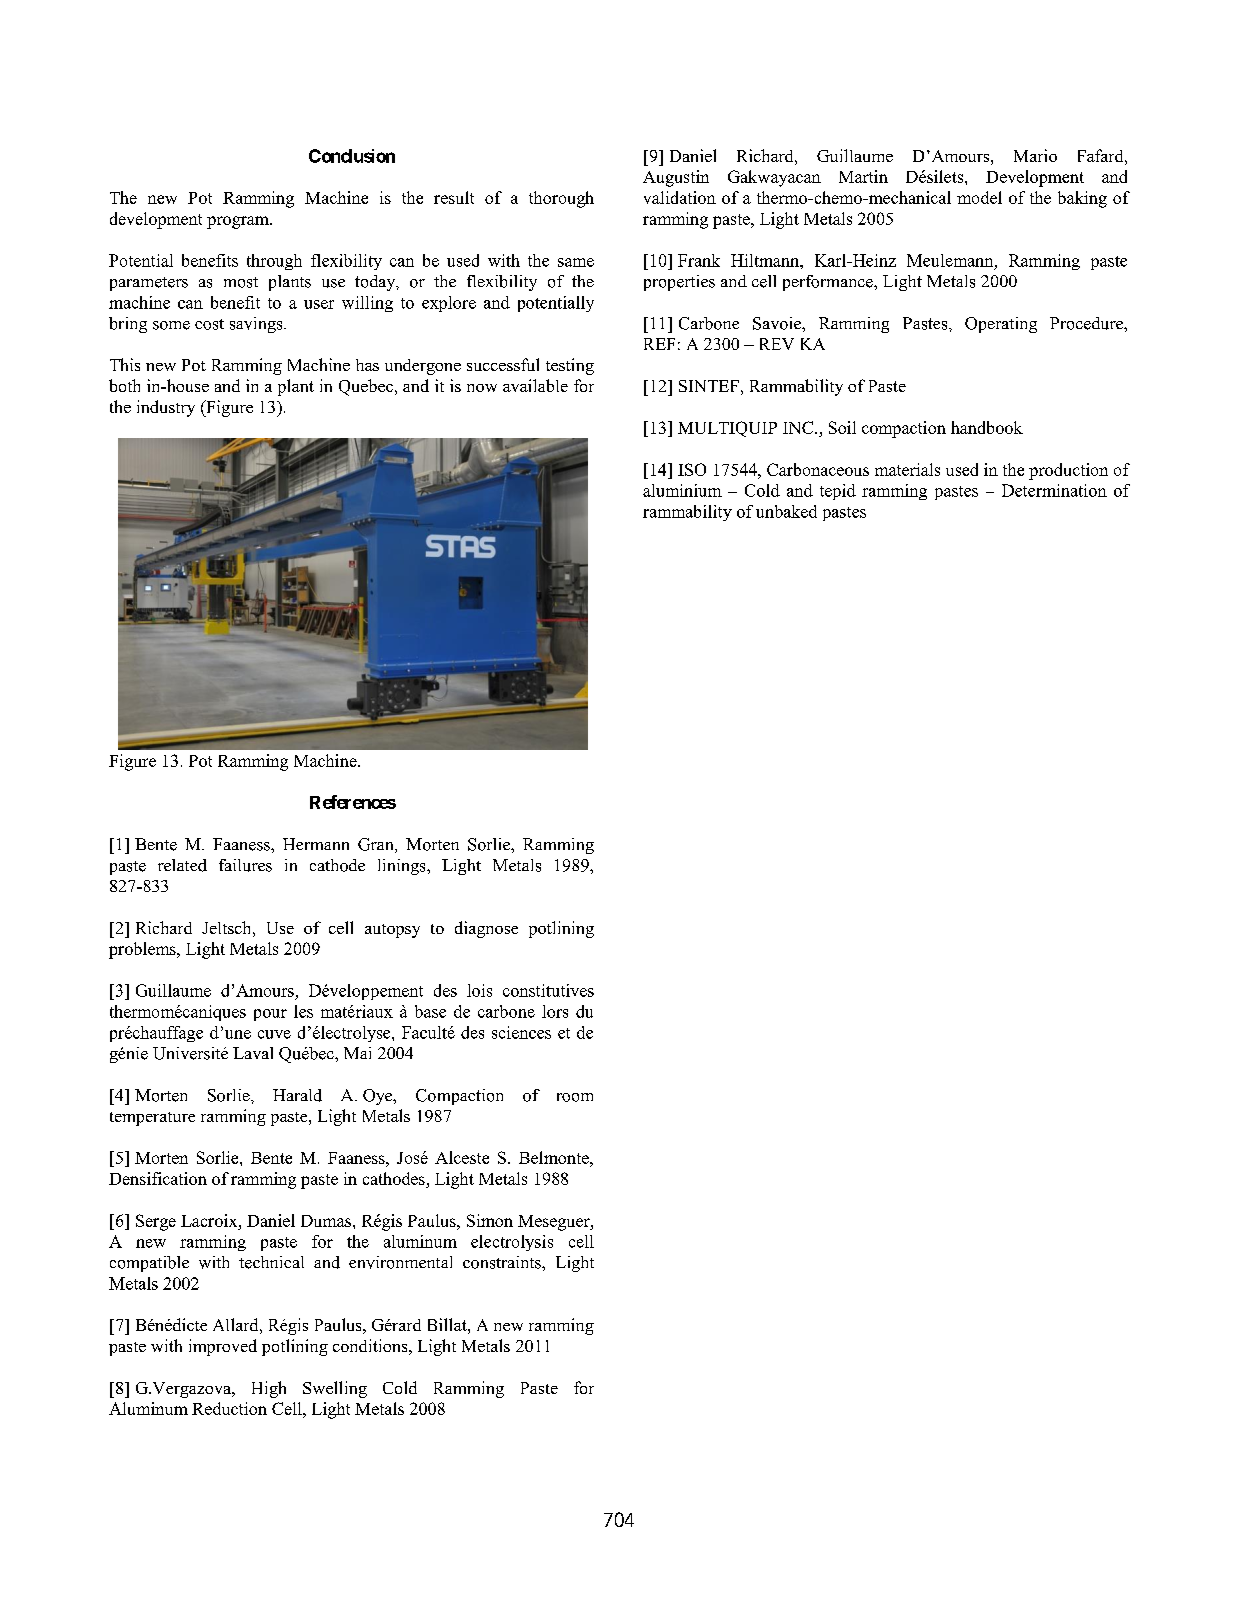 This screenshot has width=1237, height=1600. I want to click on program, so click(239, 222).
